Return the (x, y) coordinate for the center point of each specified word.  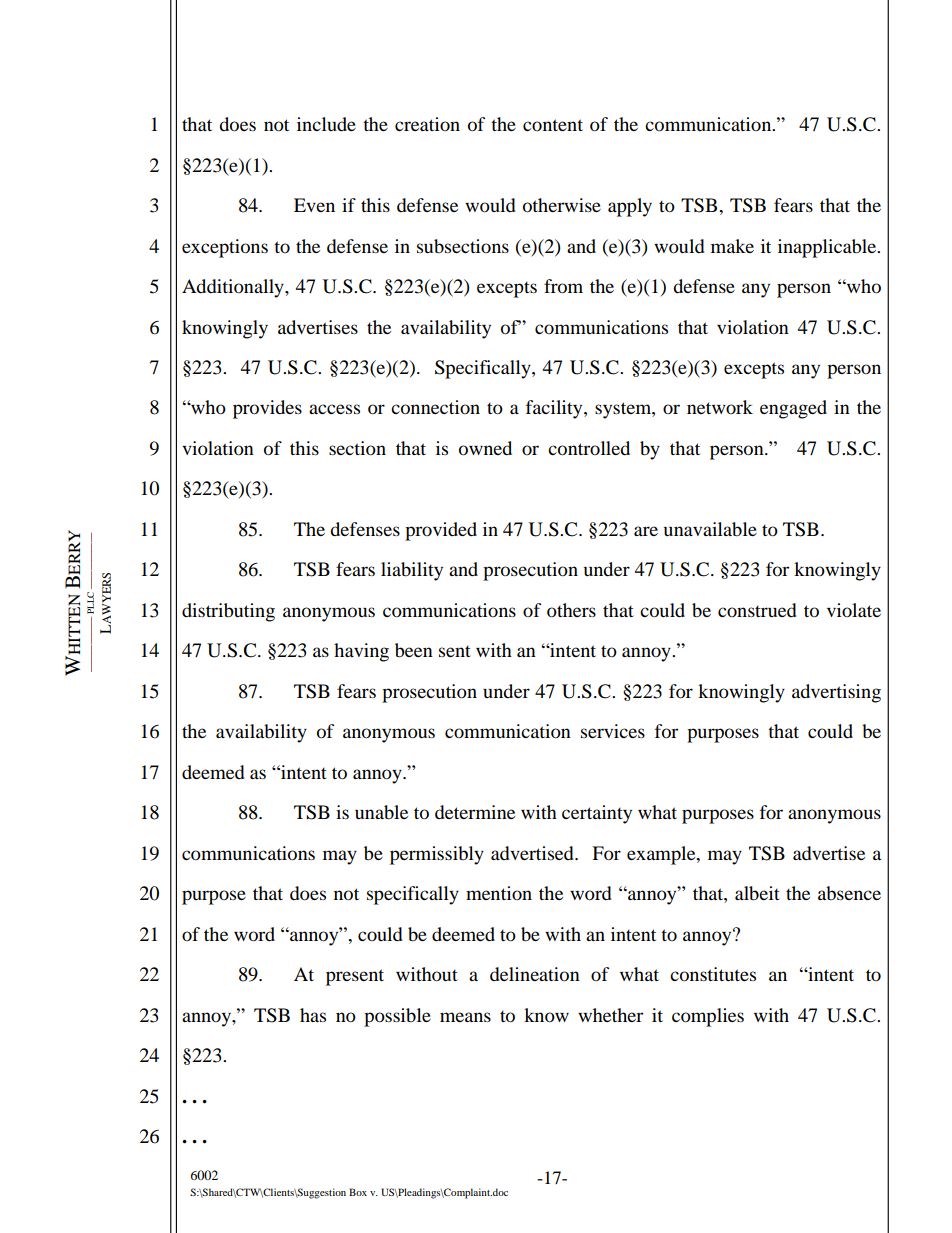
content (553, 125)
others (571, 610)
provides (267, 409)
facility (555, 409)
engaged (793, 409)
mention (499, 893)
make (732, 246)
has (313, 1015)
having (361, 652)
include (326, 124)
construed (757, 610)
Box (358, 1192)
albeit (757, 893)
